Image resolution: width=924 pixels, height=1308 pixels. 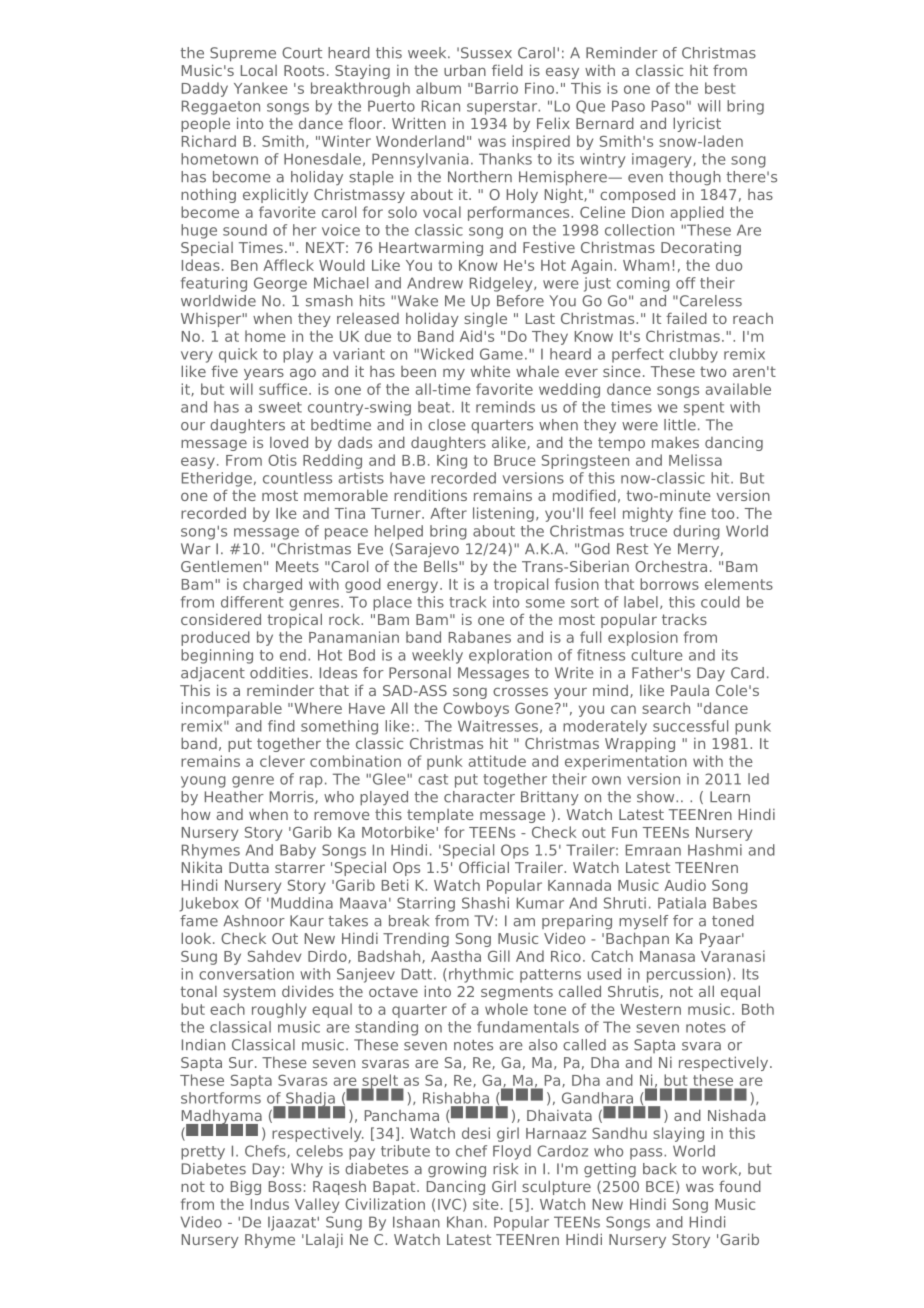 What do you see at coordinates (720, 88) in the screenshot?
I see `best` at bounding box center [720, 88].
